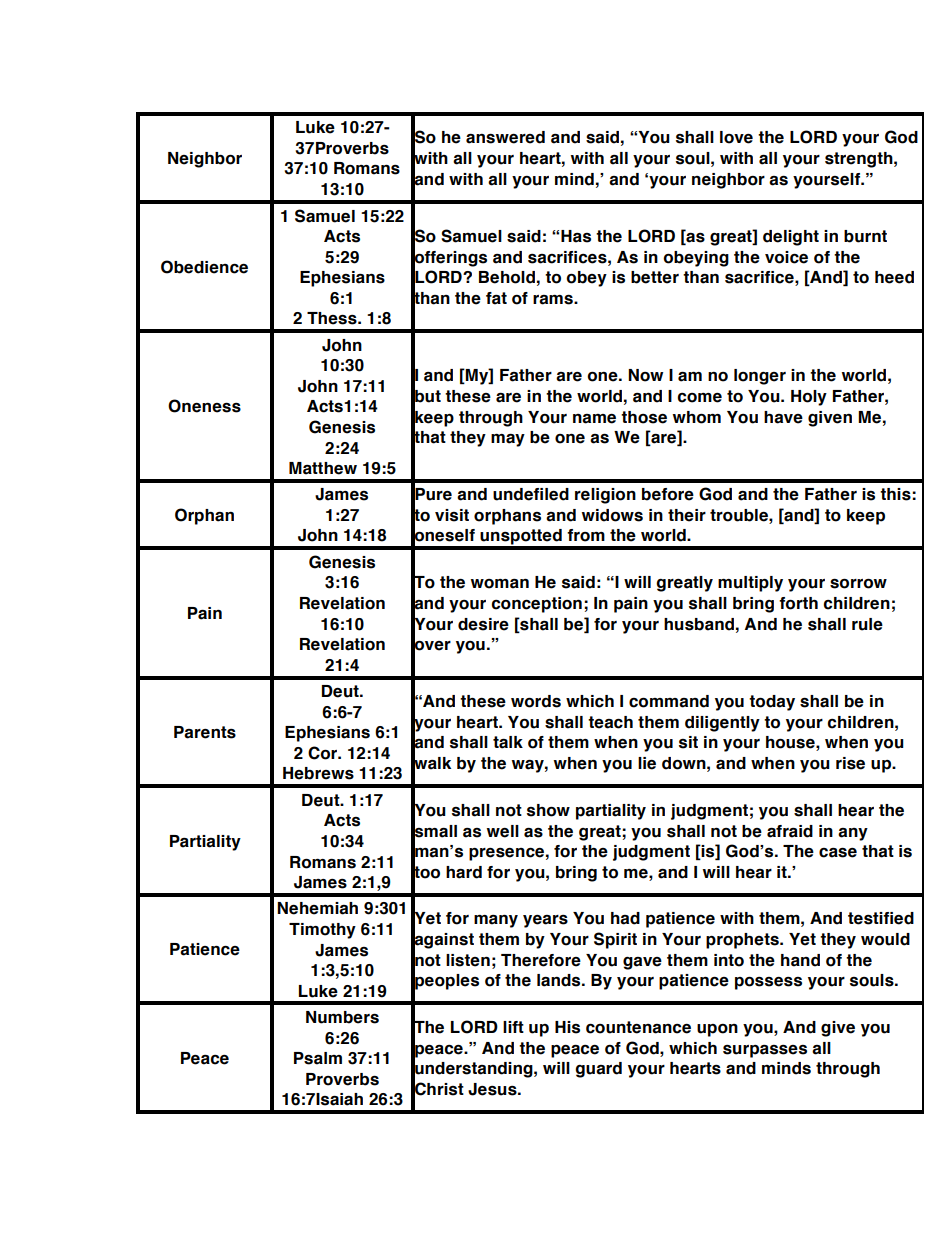 The image size is (952, 1233). What do you see at coordinates (798, 603) in the screenshot?
I see `forth` at bounding box center [798, 603].
